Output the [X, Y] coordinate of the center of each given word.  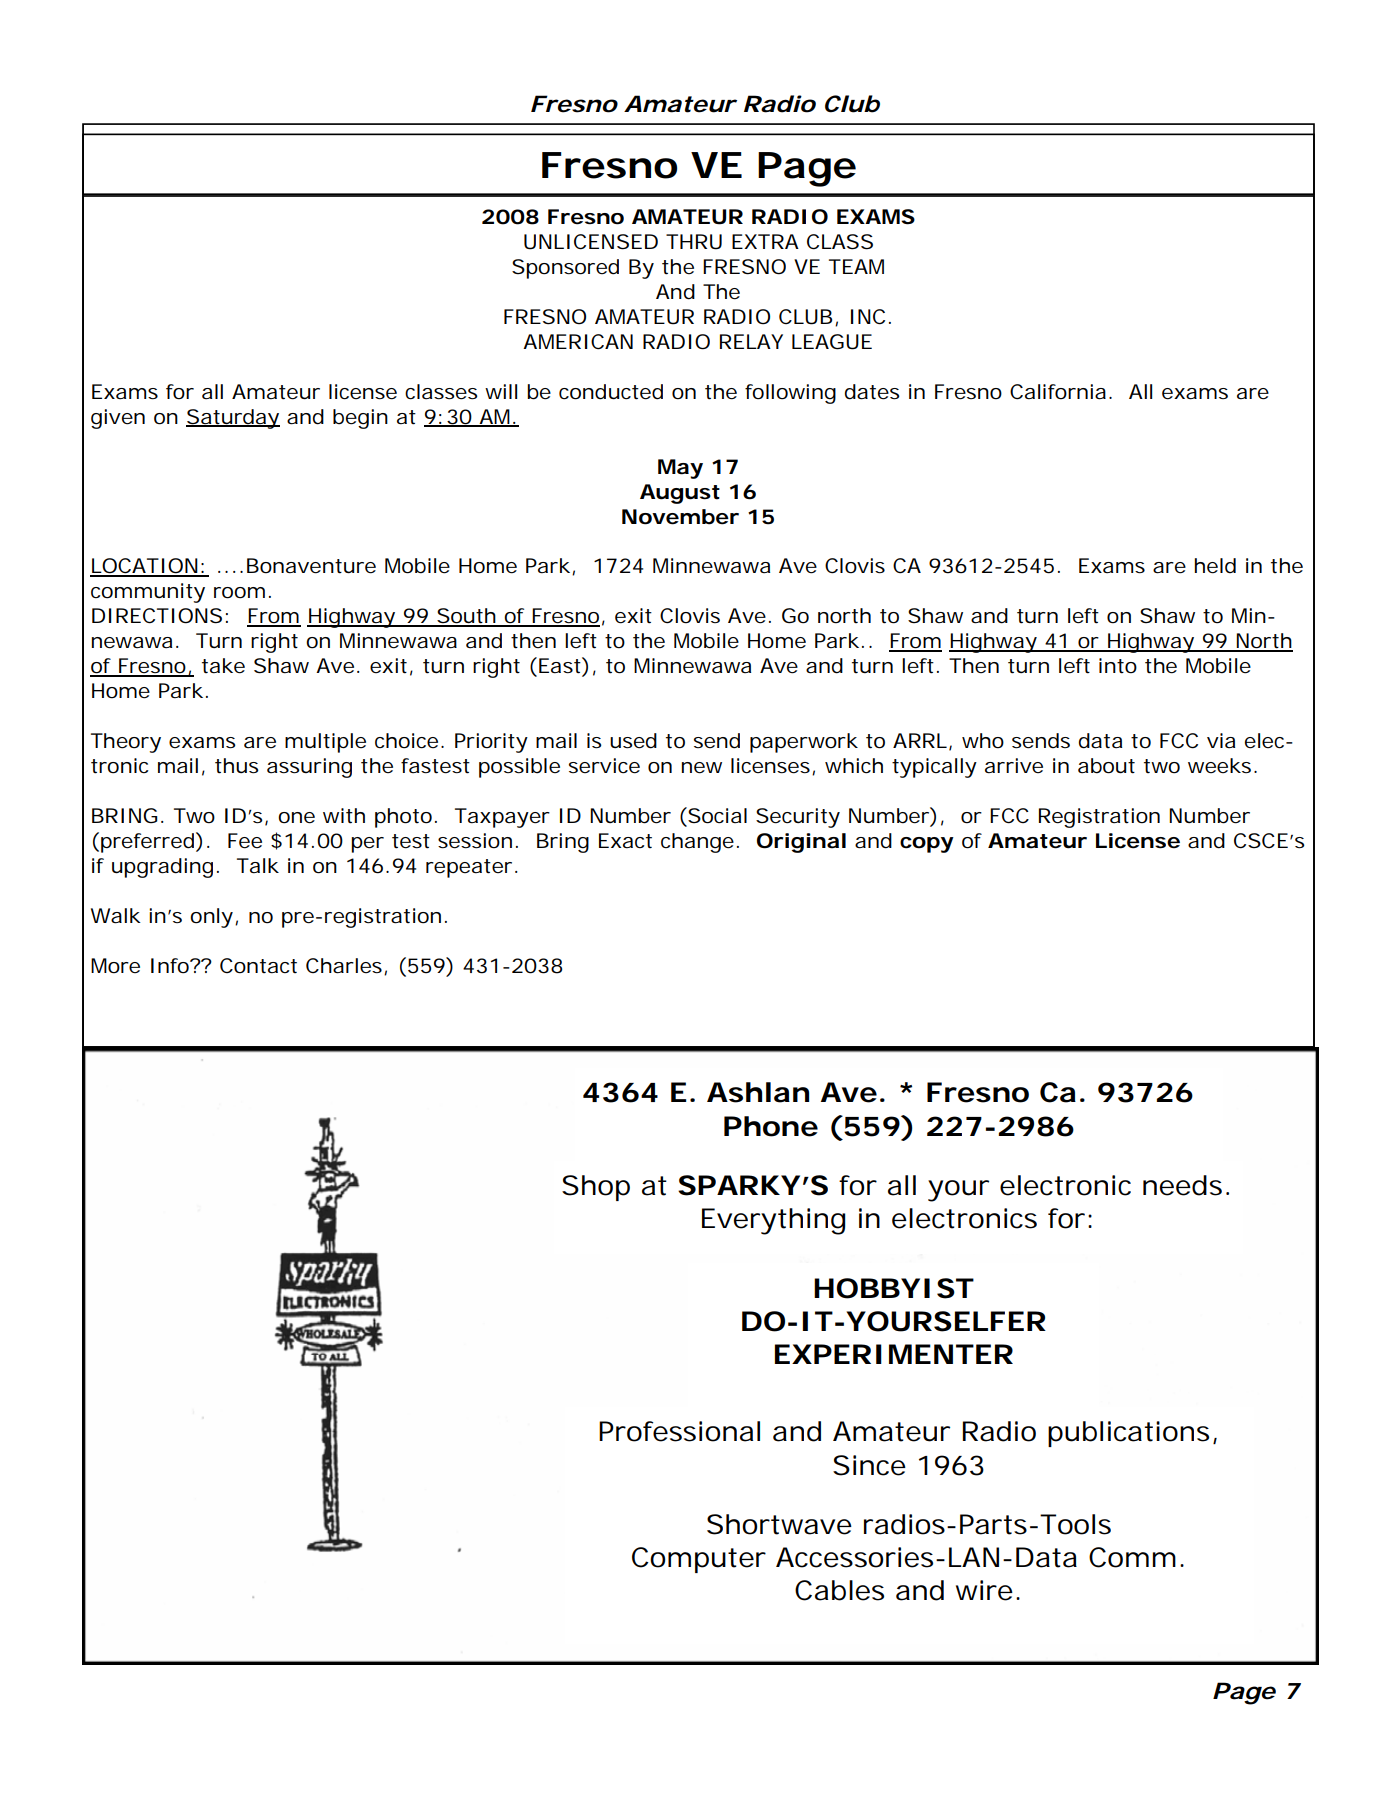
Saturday [233, 419]
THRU [694, 242]
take [223, 666]
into [1118, 666]
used [633, 741]
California [1058, 392]
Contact [258, 966]
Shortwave [779, 1524]
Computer [699, 1560]
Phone [771, 1126]
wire [984, 1590]
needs [1182, 1185]
